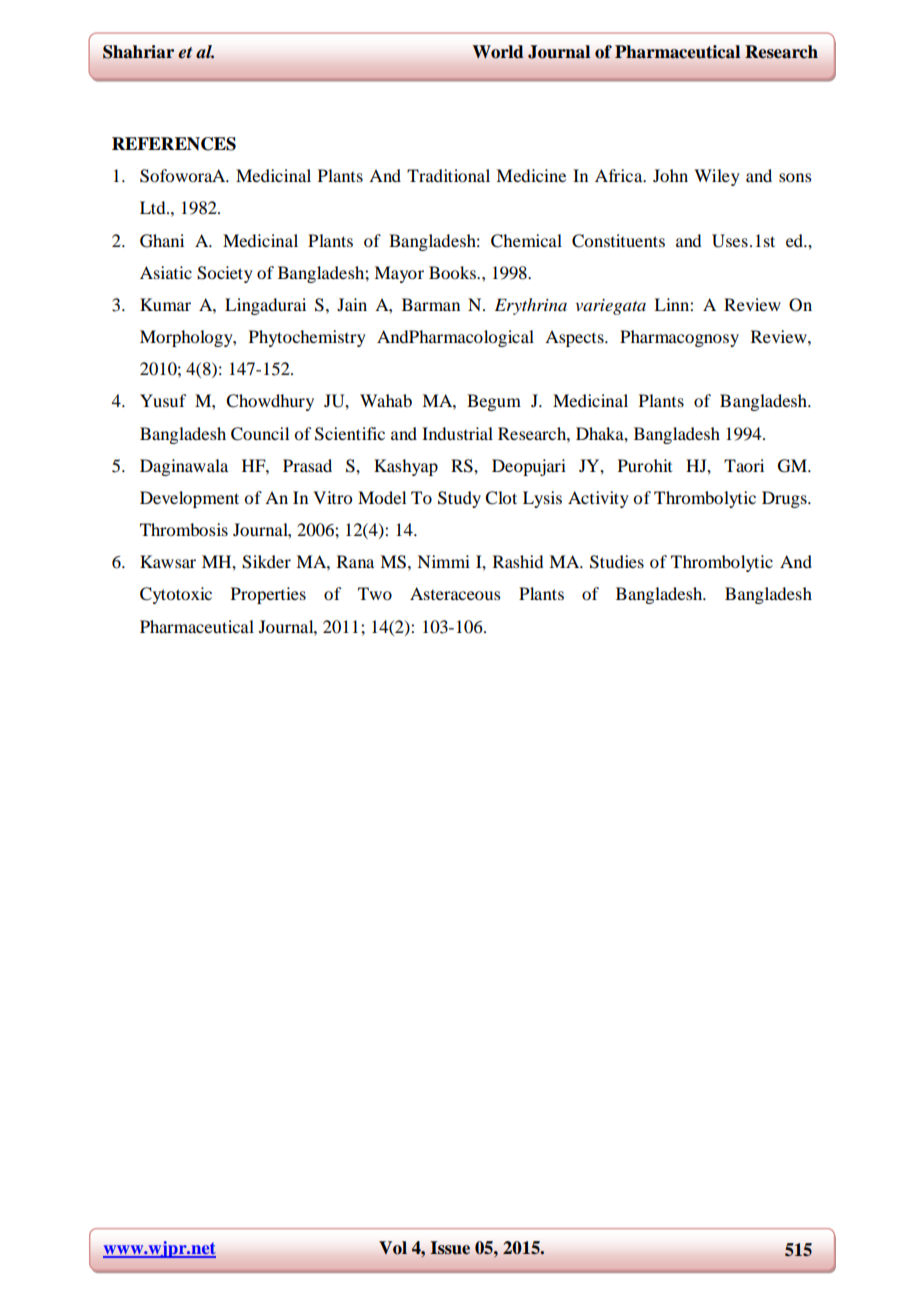  I want to click on Vol, so click(393, 1248).
